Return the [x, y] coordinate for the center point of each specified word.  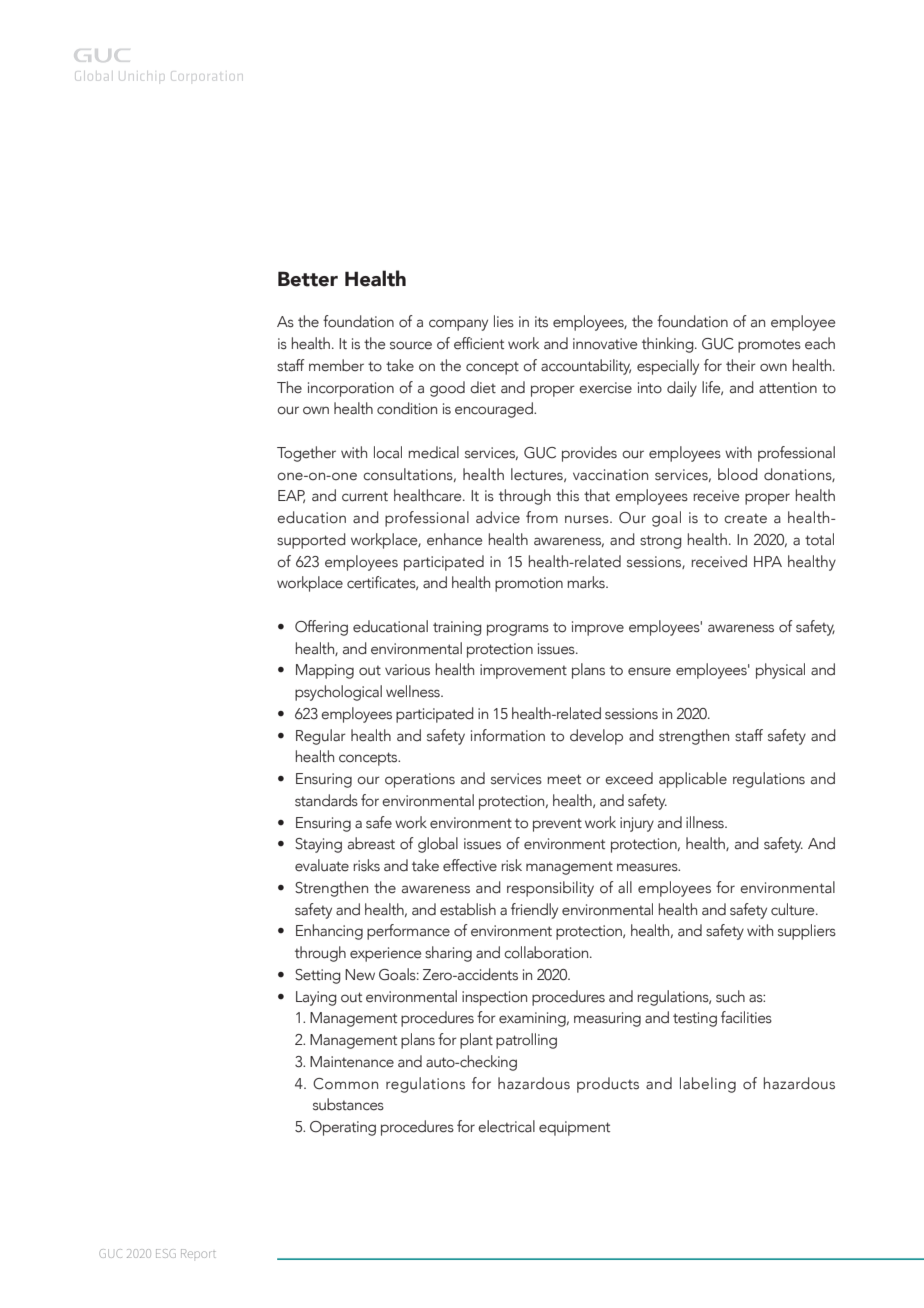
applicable [693, 780]
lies [504, 321]
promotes [769, 346]
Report [198, 1253]
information [508, 735]
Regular [321, 737]
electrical [506, 1126]
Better [308, 279]
